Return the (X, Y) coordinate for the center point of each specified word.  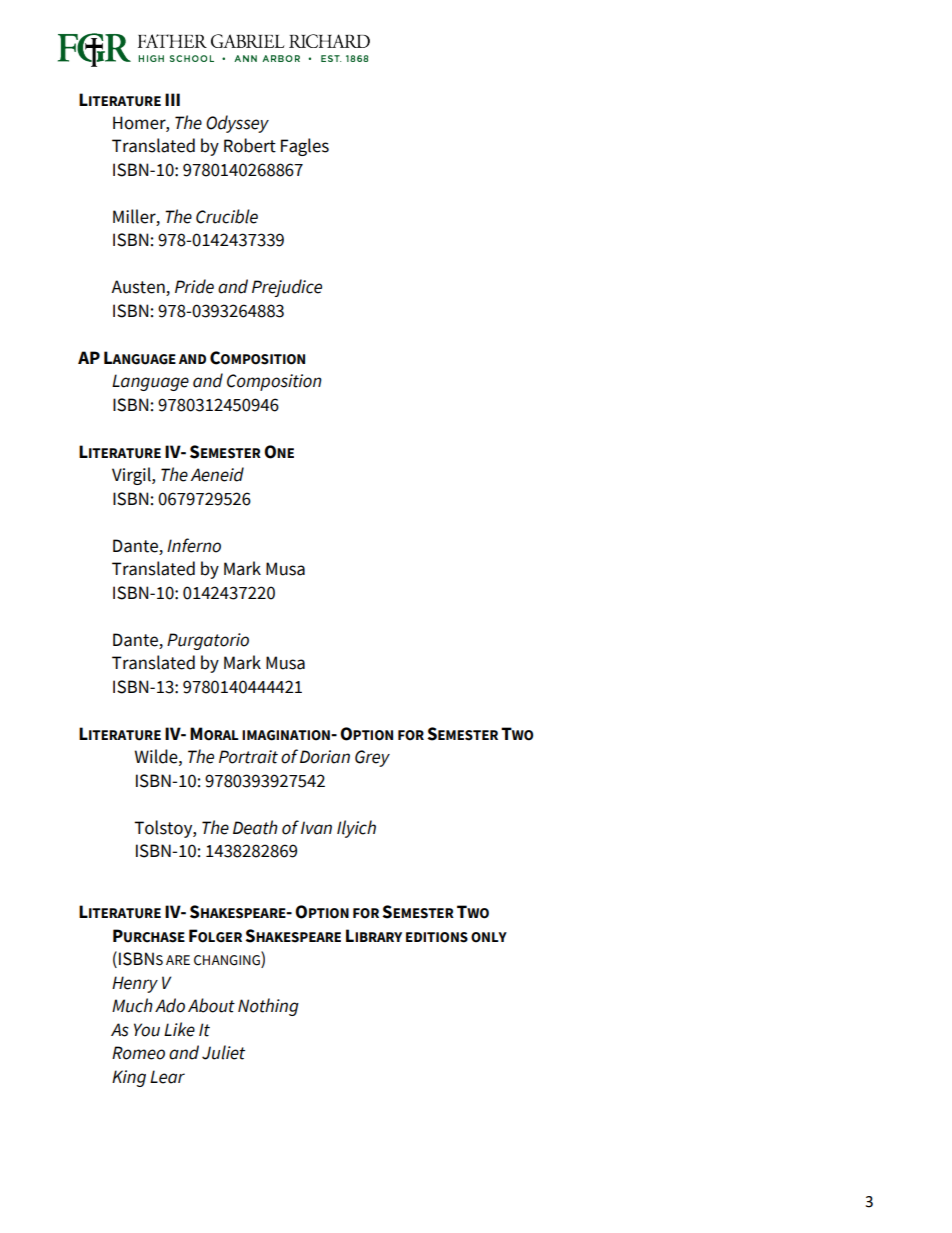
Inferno (194, 545)
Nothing (268, 1007)
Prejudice (287, 288)
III (172, 99)
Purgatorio (208, 641)
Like (179, 1029)
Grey (372, 758)
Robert (250, 145)
